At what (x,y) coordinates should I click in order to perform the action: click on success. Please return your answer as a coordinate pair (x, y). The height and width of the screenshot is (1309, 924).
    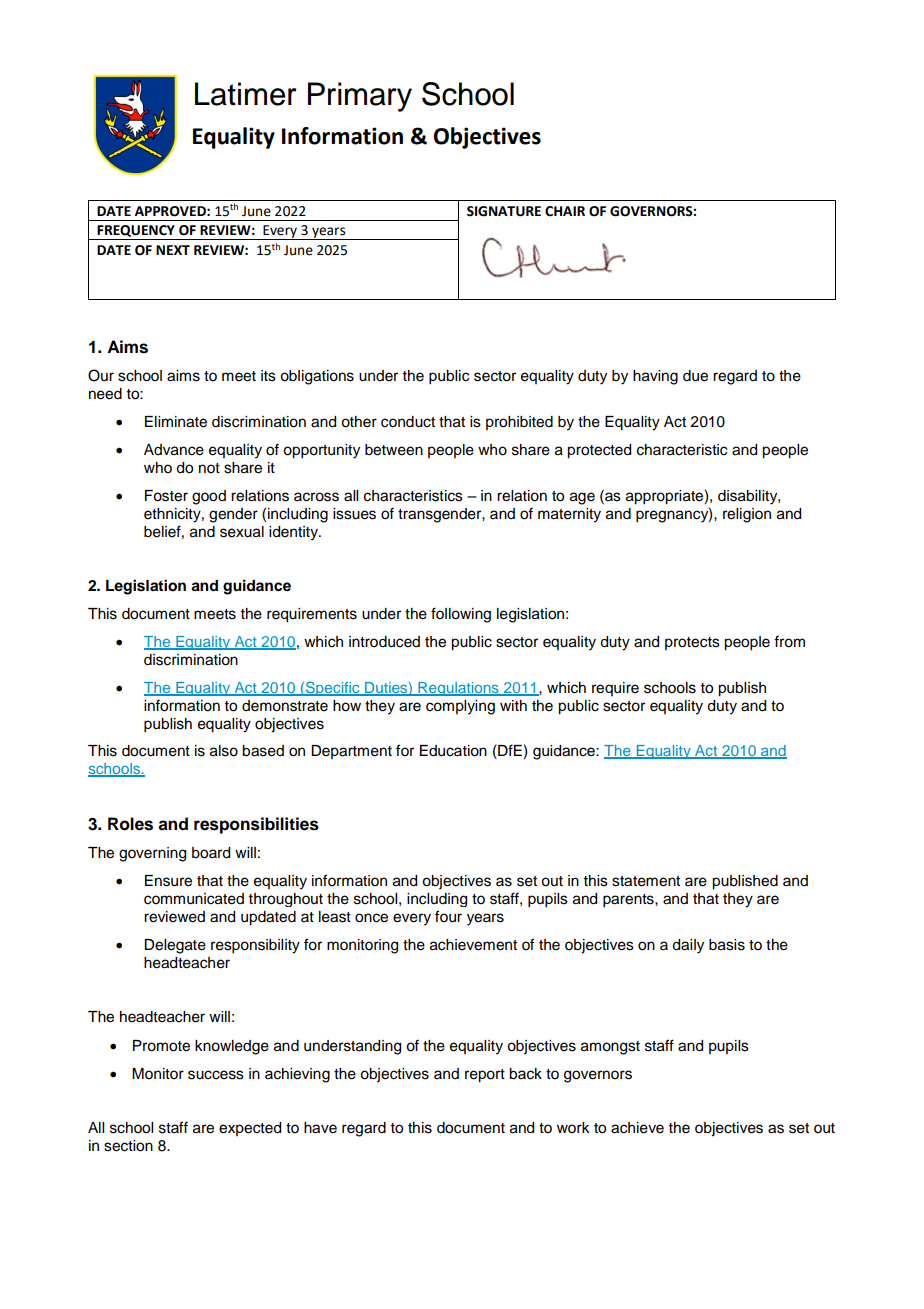
    Looking at the image, I should click on (216, 1075).
